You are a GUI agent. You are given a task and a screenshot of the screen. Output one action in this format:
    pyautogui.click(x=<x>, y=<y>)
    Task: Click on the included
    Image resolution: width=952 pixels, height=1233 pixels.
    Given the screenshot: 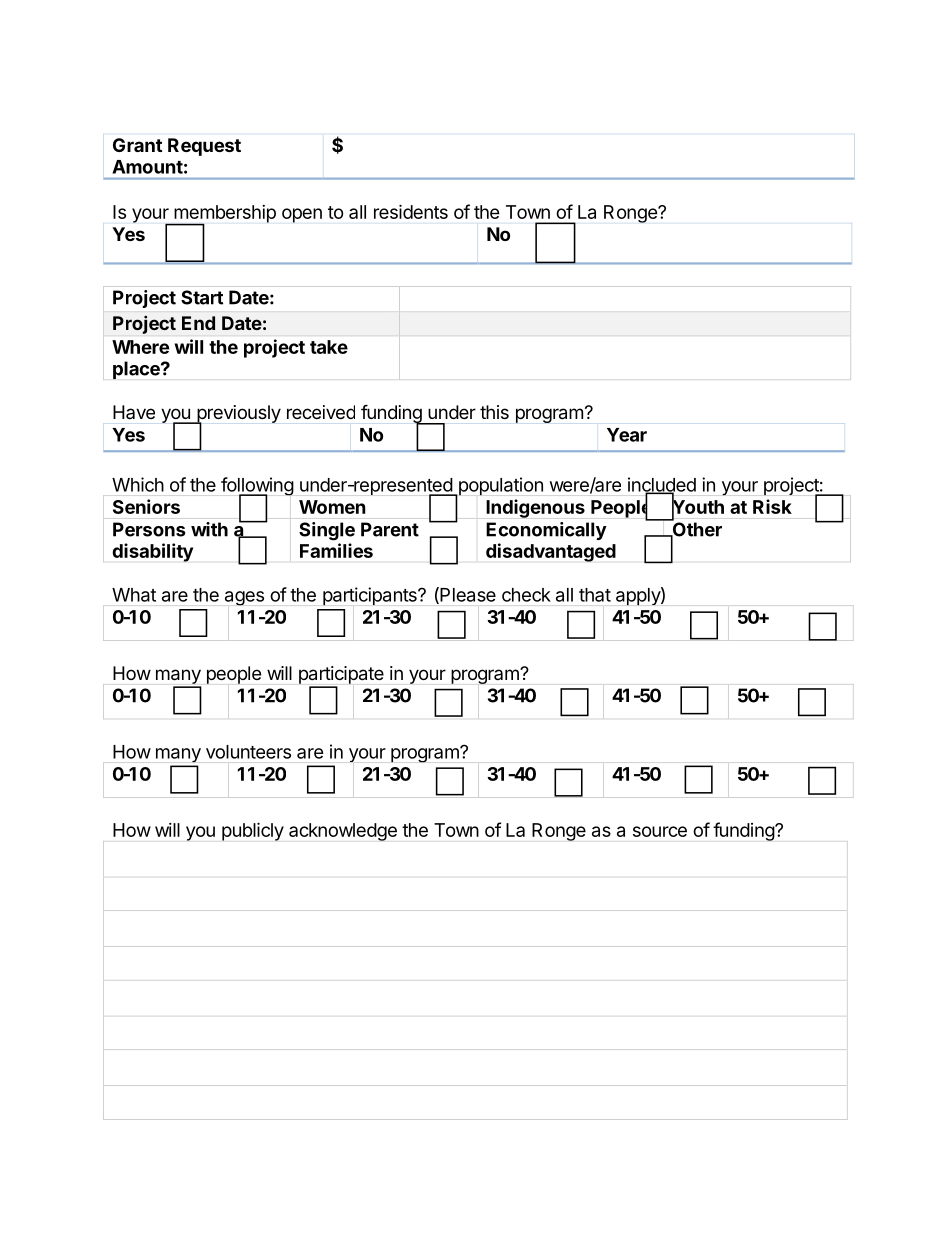 What is the action you would take?
    pyautogui.click(x=662, y=485)
